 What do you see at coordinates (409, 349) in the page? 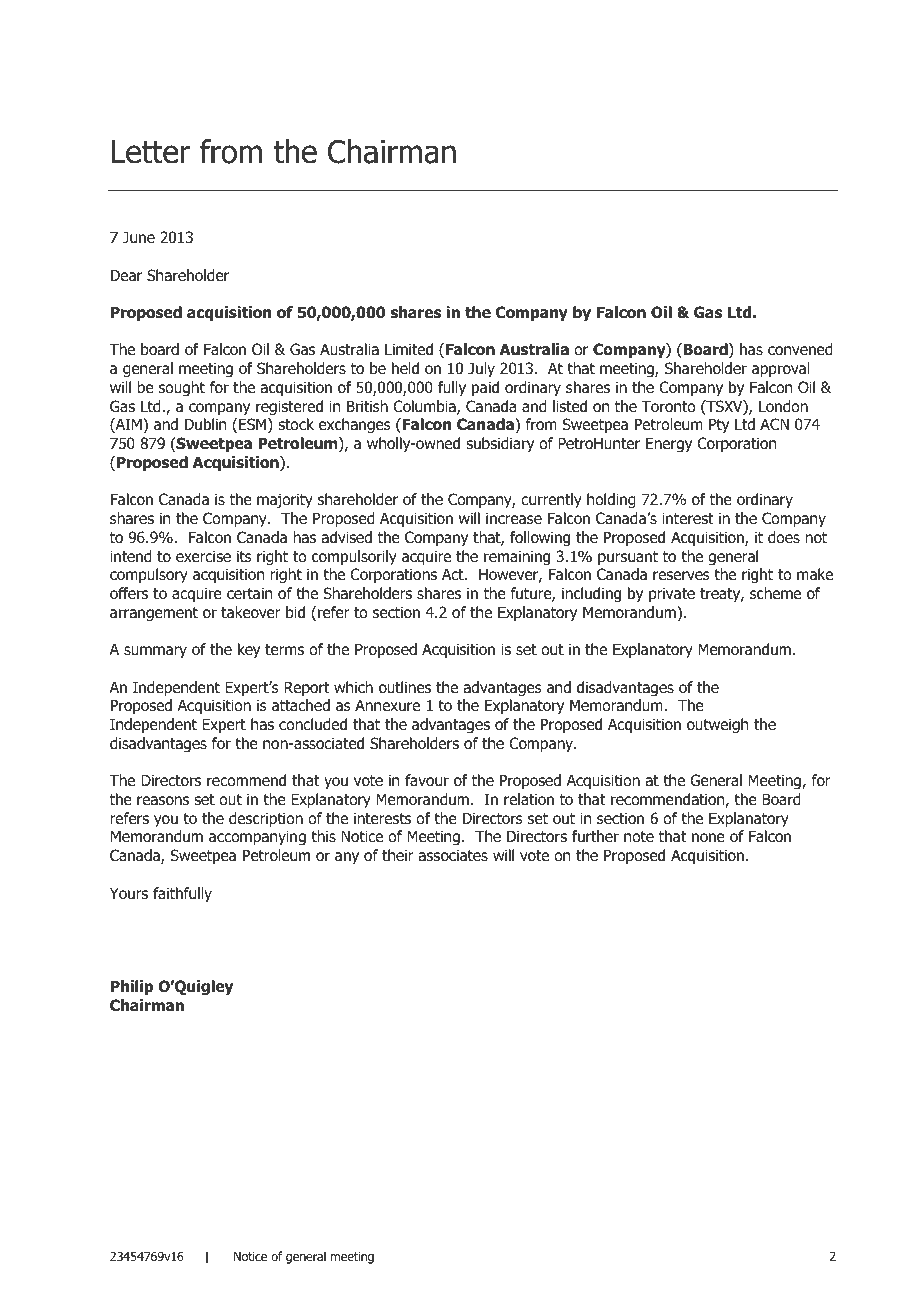
I see `Limited` at bounding box center [409, 349].
